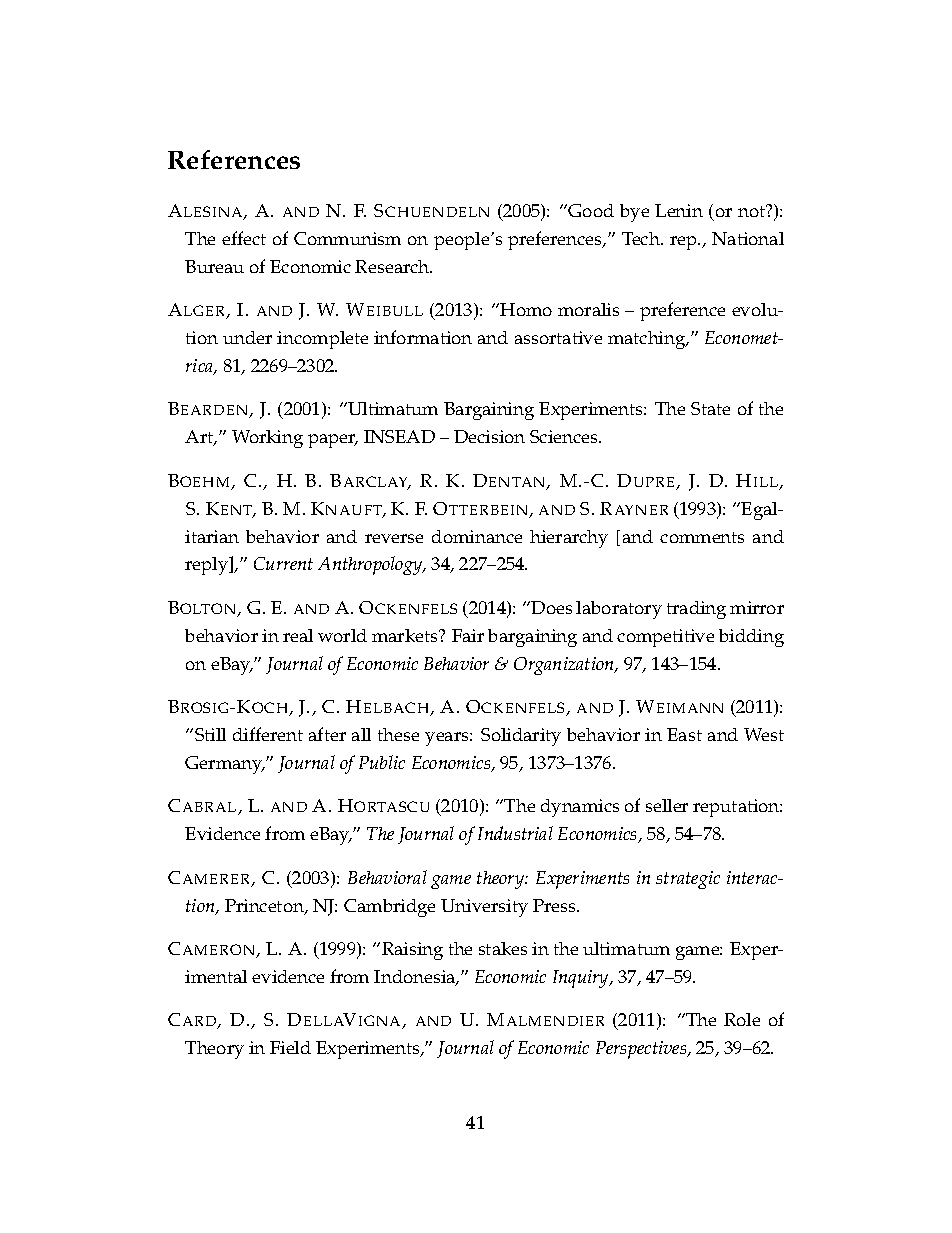 The height and width of the screenshot is (1233, 952). I want to click on Research, so click(393, 266).
